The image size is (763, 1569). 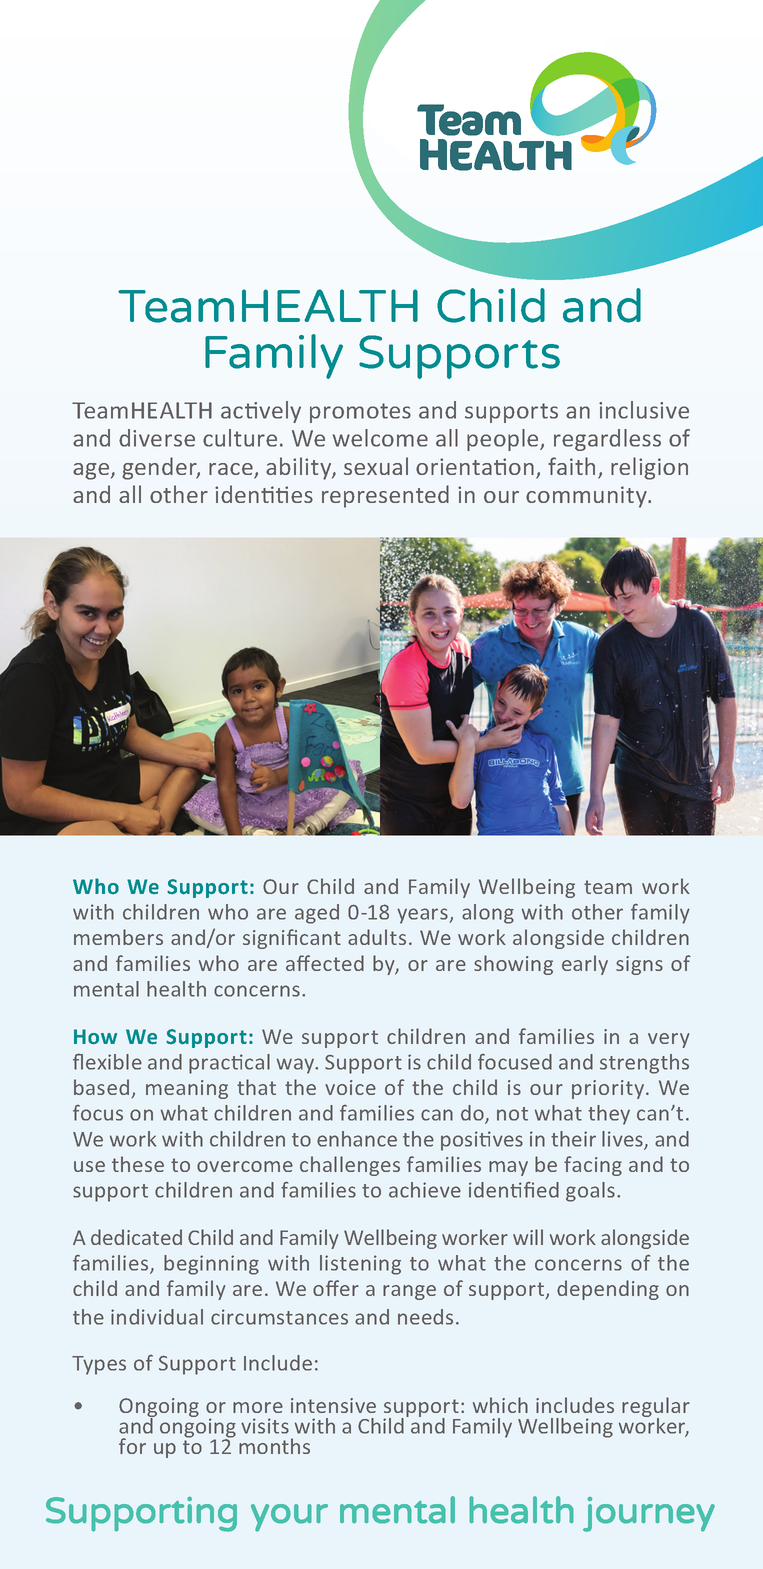 I want to click on members, so click(x=118, y=937).
